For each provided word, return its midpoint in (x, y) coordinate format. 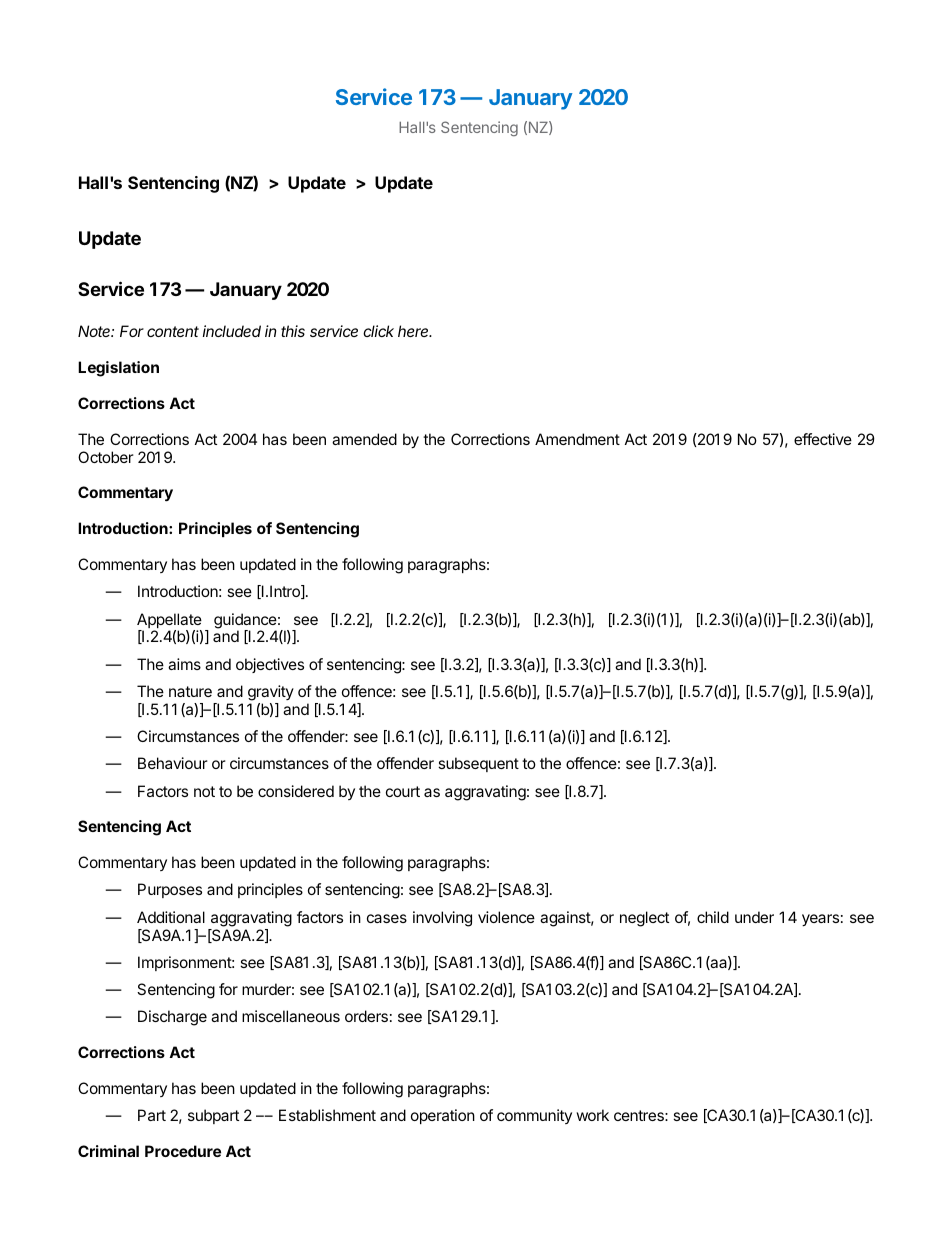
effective (823, 439)
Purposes (170, 890)
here (415, 331)
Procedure (183, 1151)
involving (442, 919)
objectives (270, 665)
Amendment (577, 439)
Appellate (169, 622)
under (754, 917)
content (173, 331)
